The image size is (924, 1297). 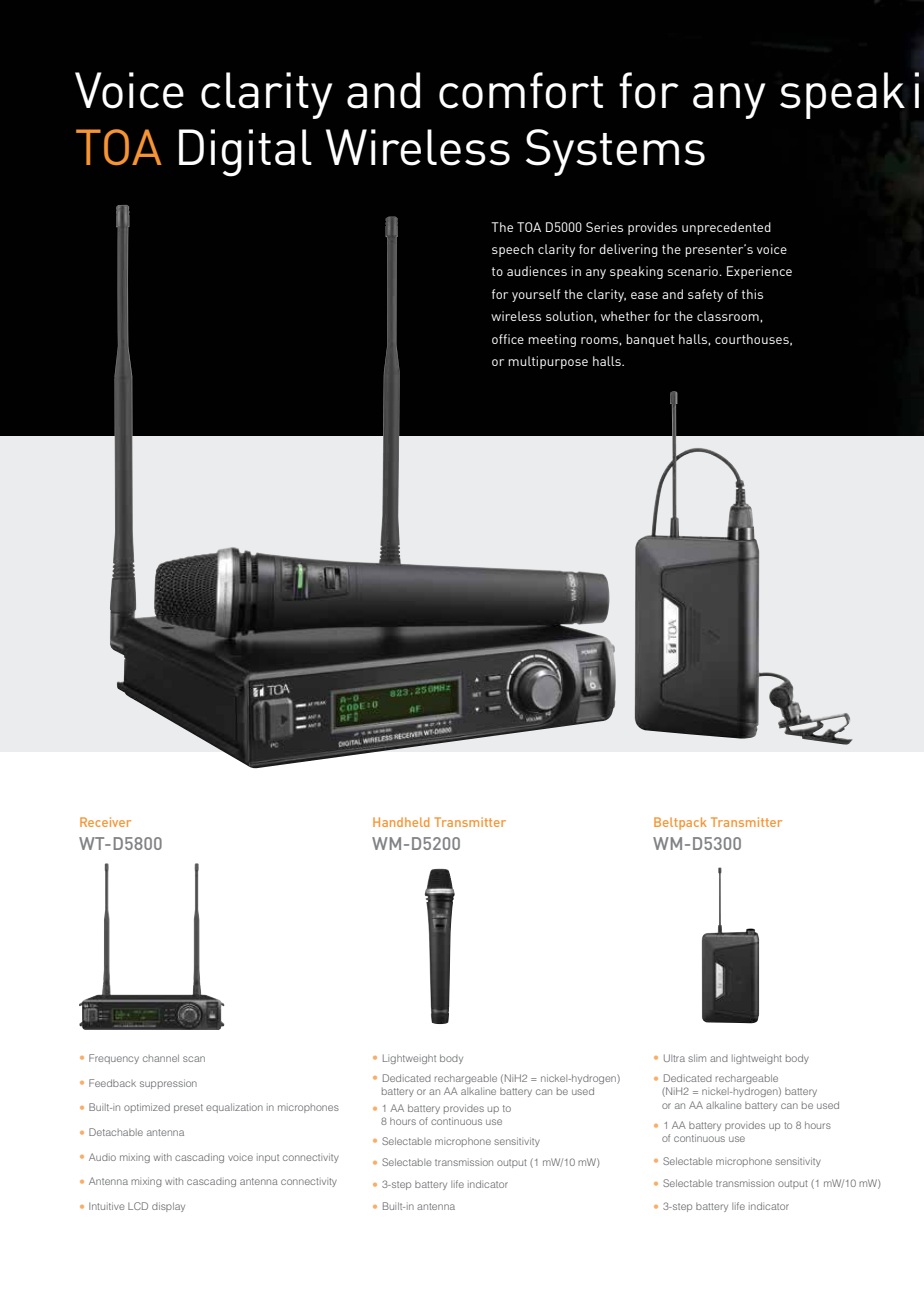 I want to click on Handheld, so click(x=401, y=822).
